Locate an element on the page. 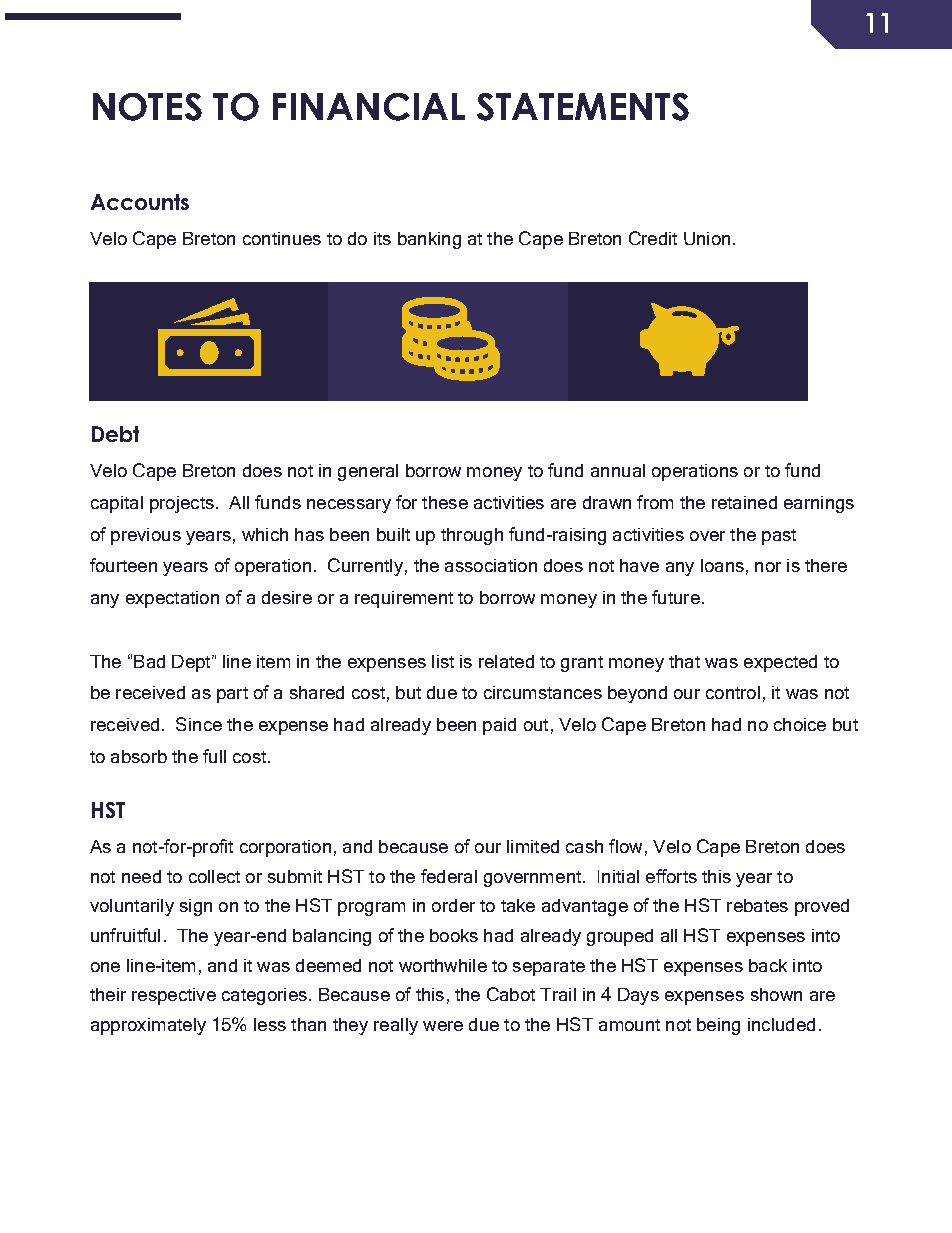  STATEMENTS is located at coordinates (583, 107).
